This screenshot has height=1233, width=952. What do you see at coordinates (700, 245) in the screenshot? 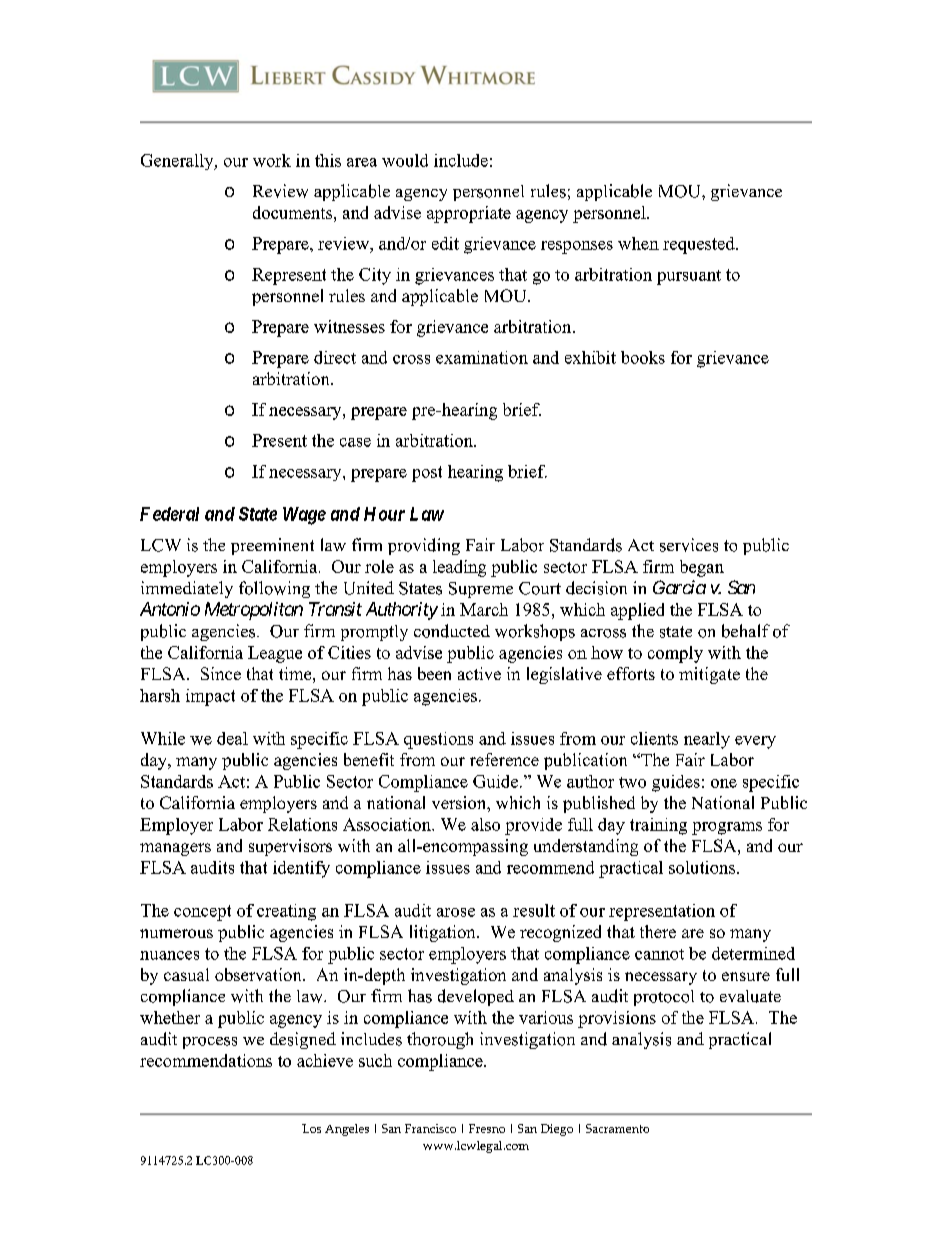
I see `requested` at bounding box center [700, 245].
